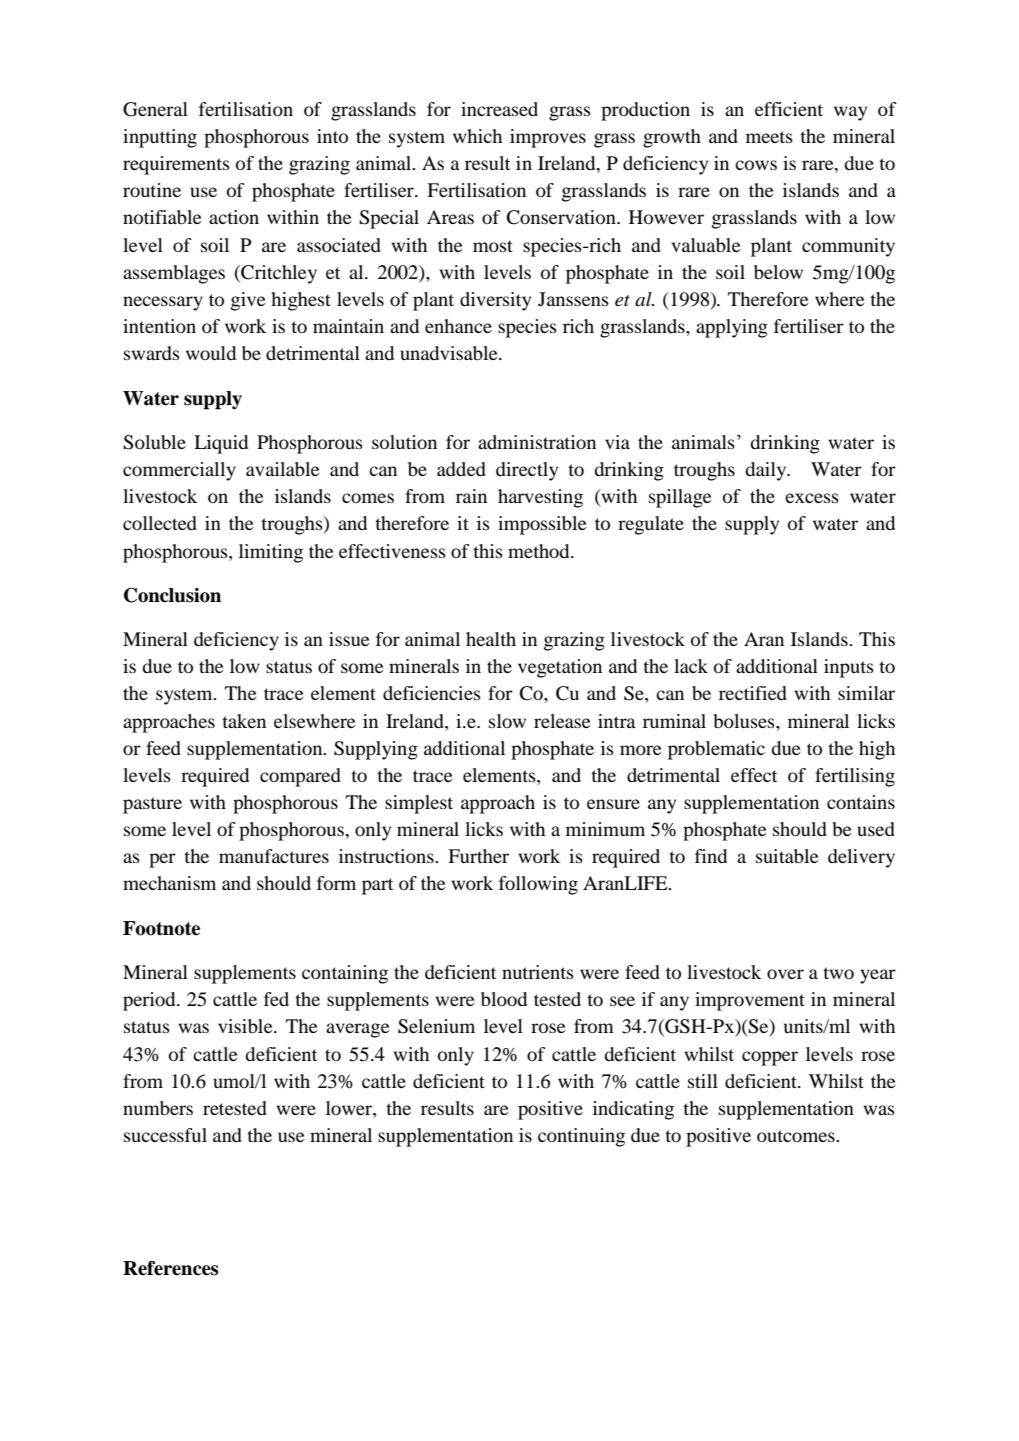 This screenshot has width=1019, height=1441. I want to click on References, so click(170, 1268).
